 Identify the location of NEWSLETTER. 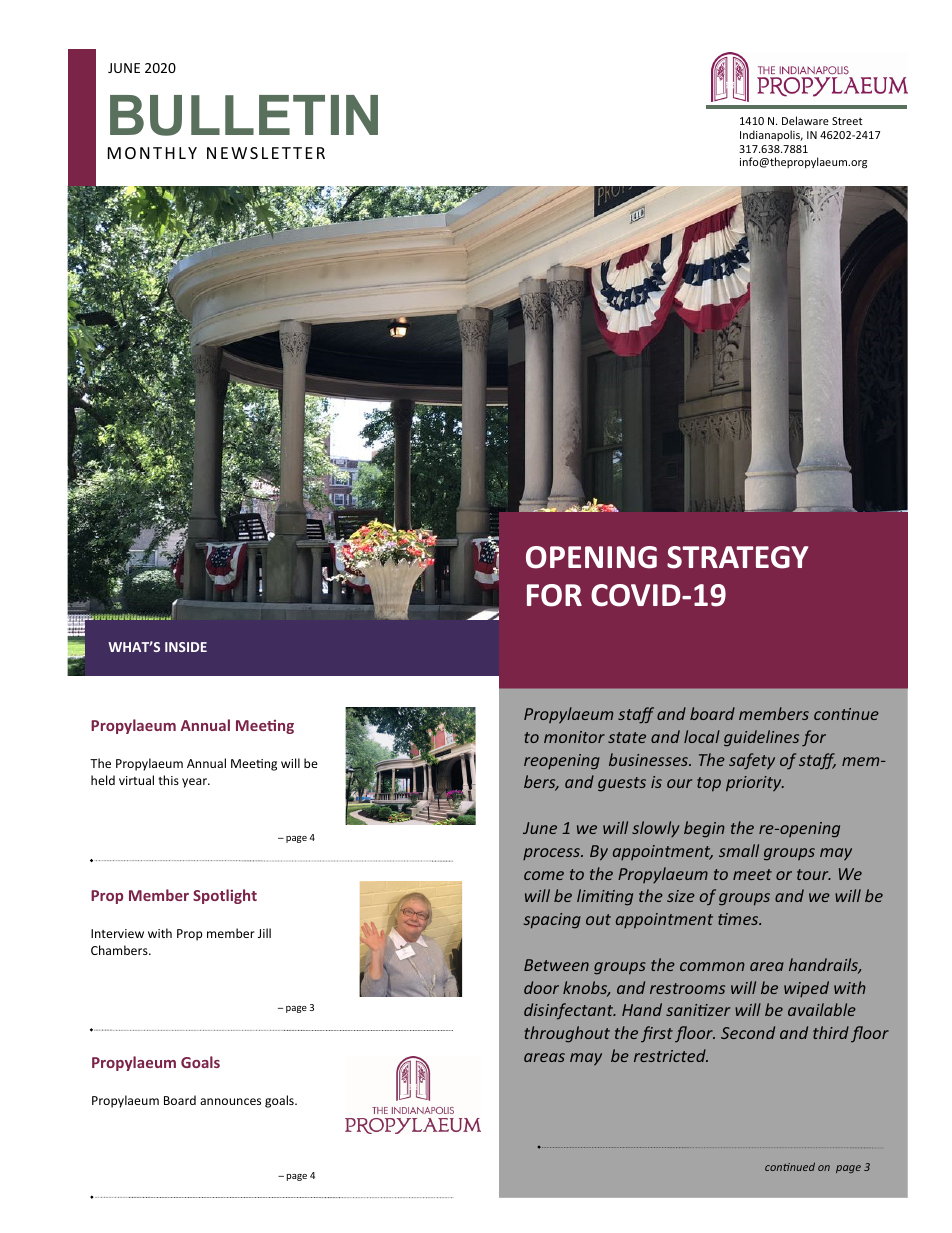
(266, 153).
